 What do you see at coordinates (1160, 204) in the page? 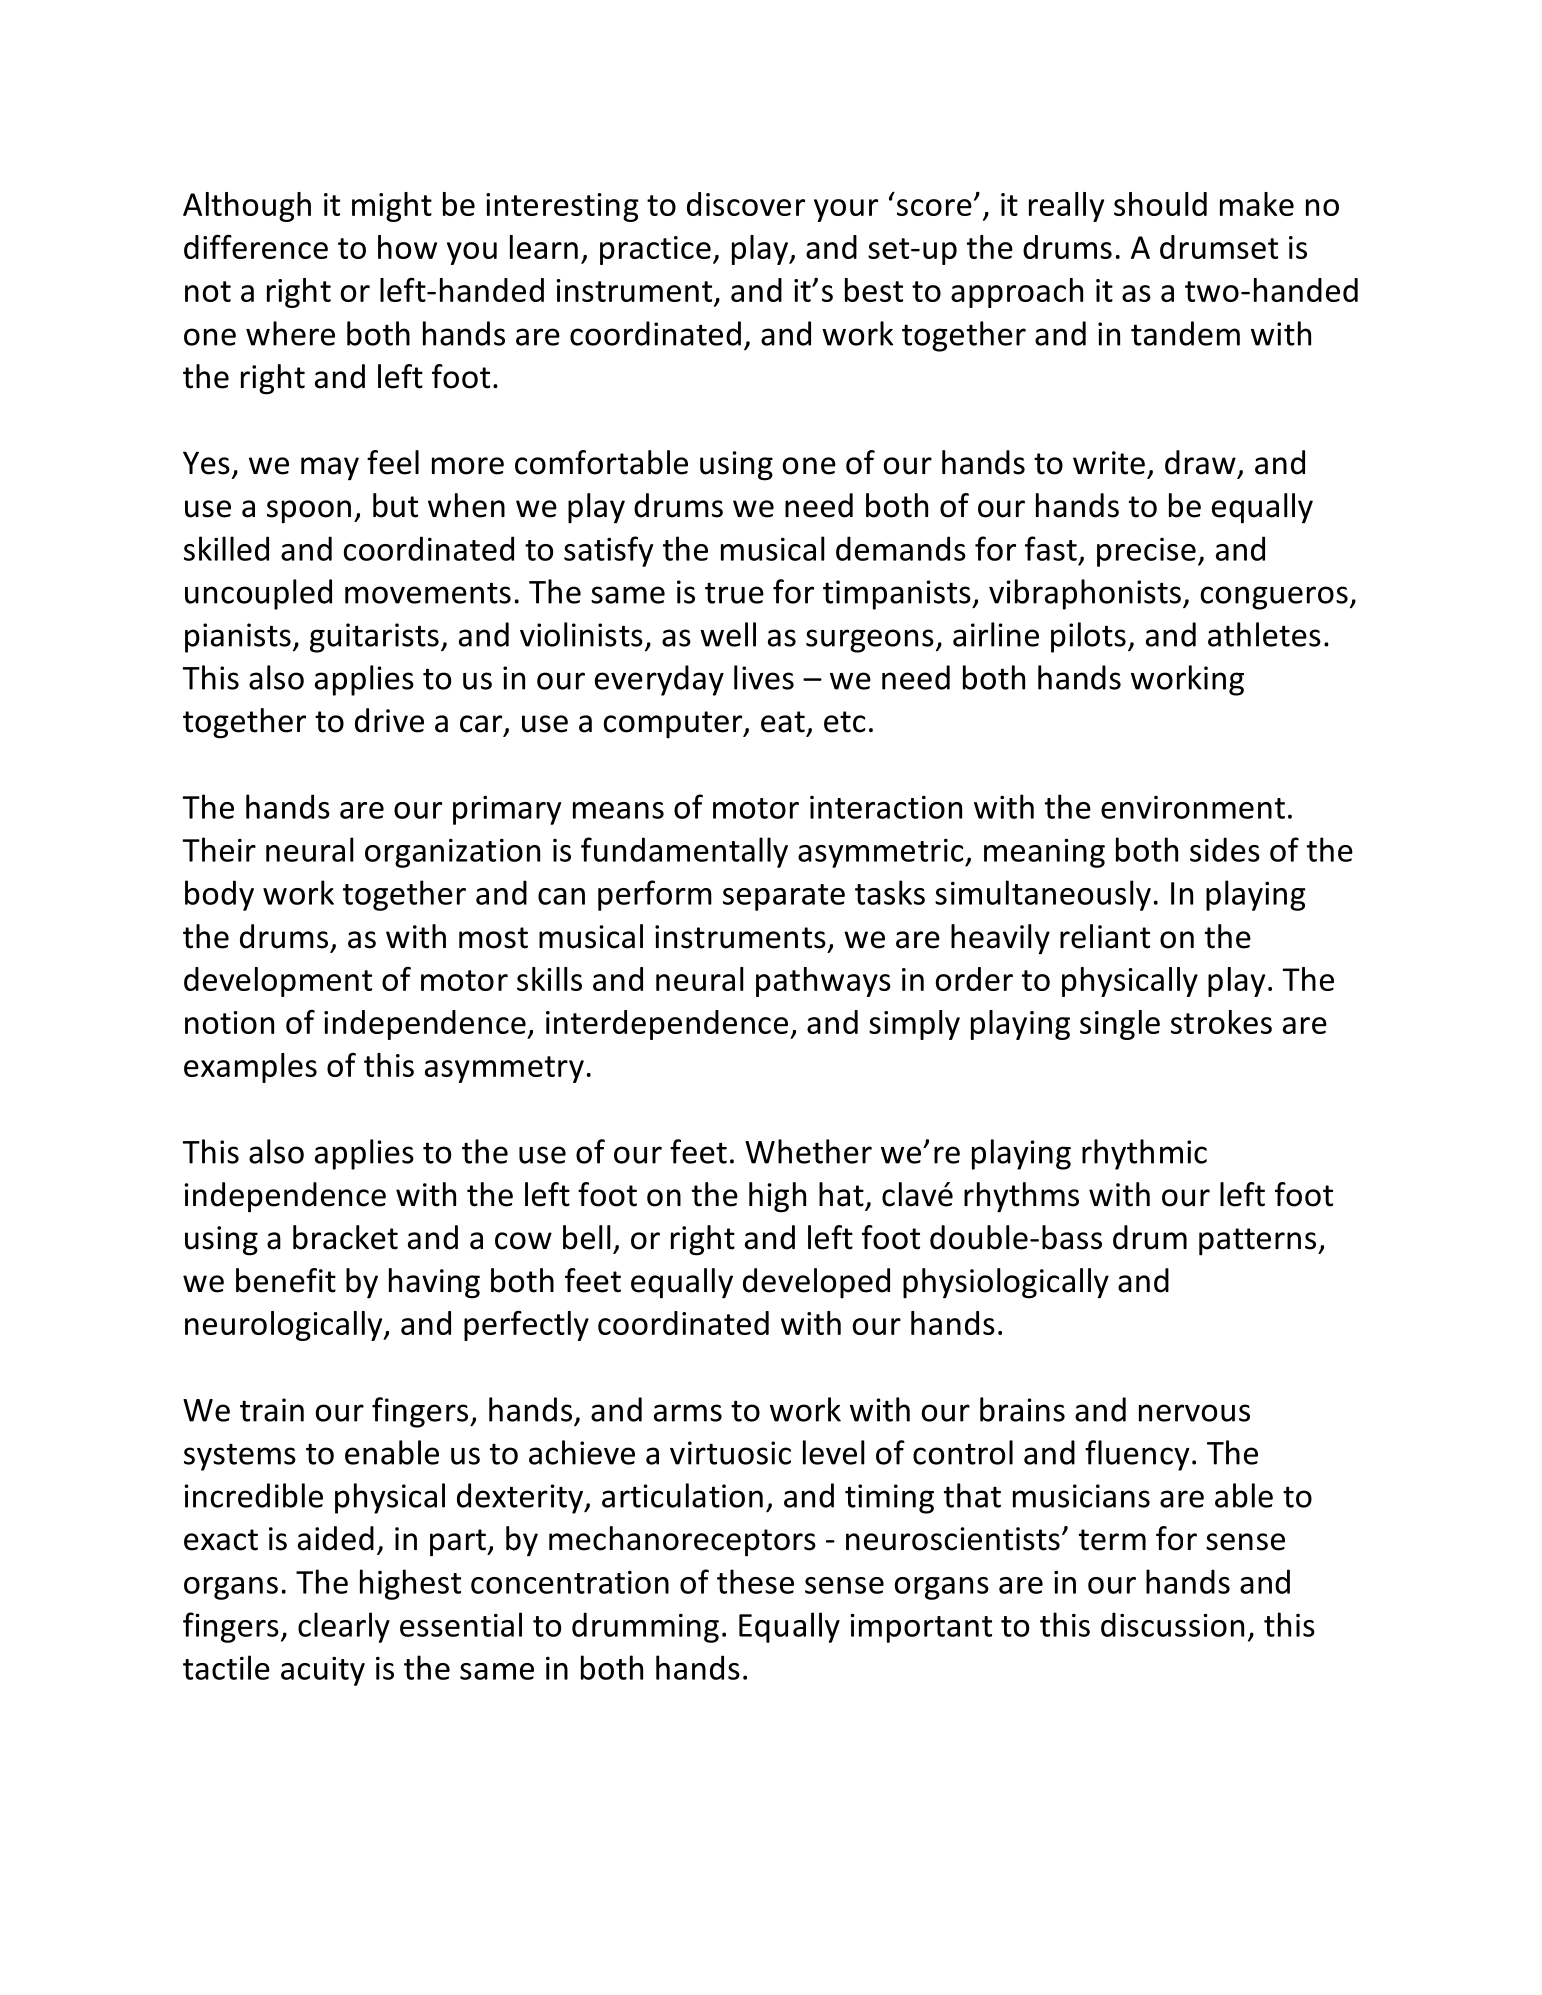
I see `should` at bounding box center [1160, 204].
